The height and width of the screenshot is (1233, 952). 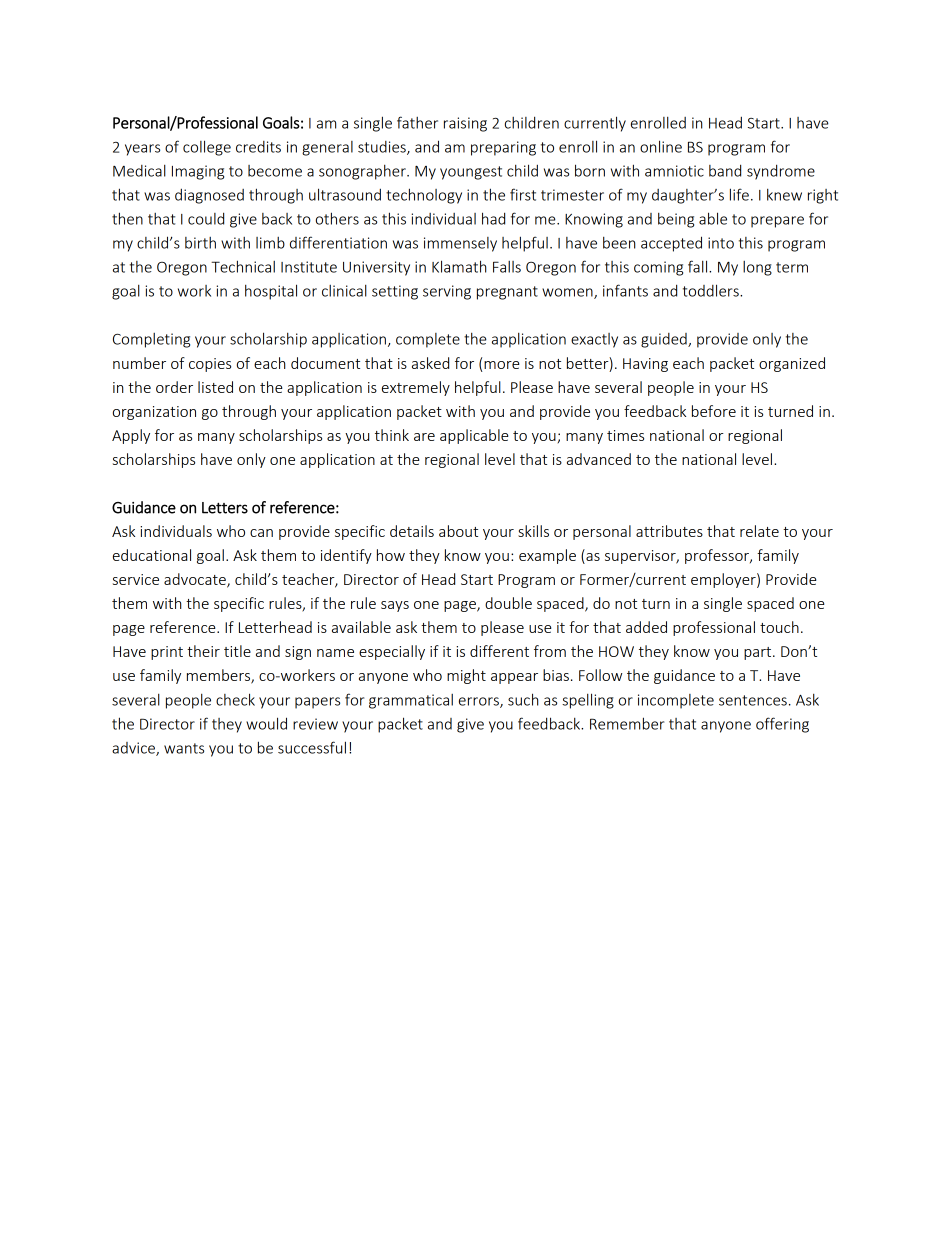 What do you see at coordinates (151, 340) in the screenshot?
I see `Completing` at bounding box center [151, 340].
